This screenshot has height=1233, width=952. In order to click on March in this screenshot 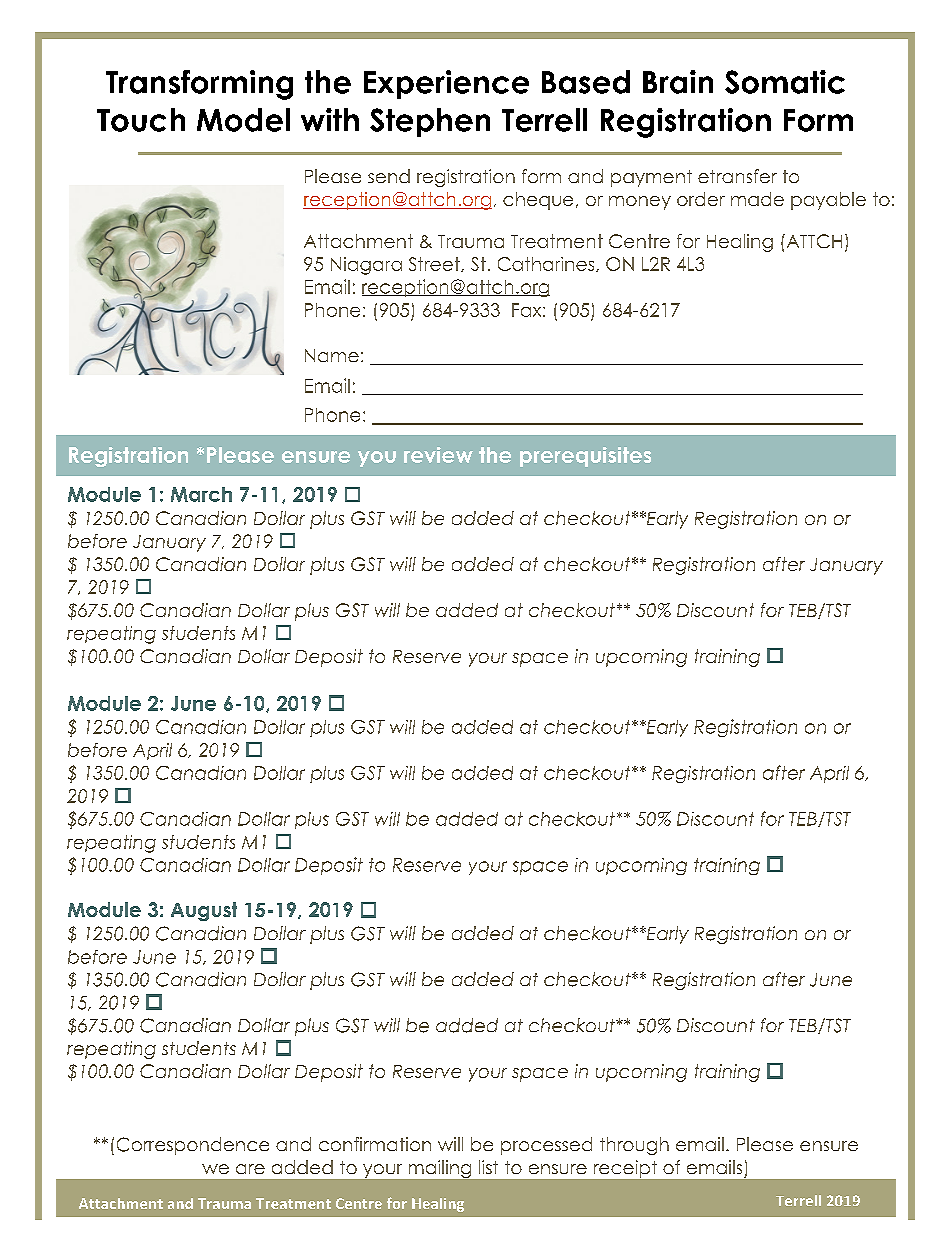, I will do `click(201, 494)`.
